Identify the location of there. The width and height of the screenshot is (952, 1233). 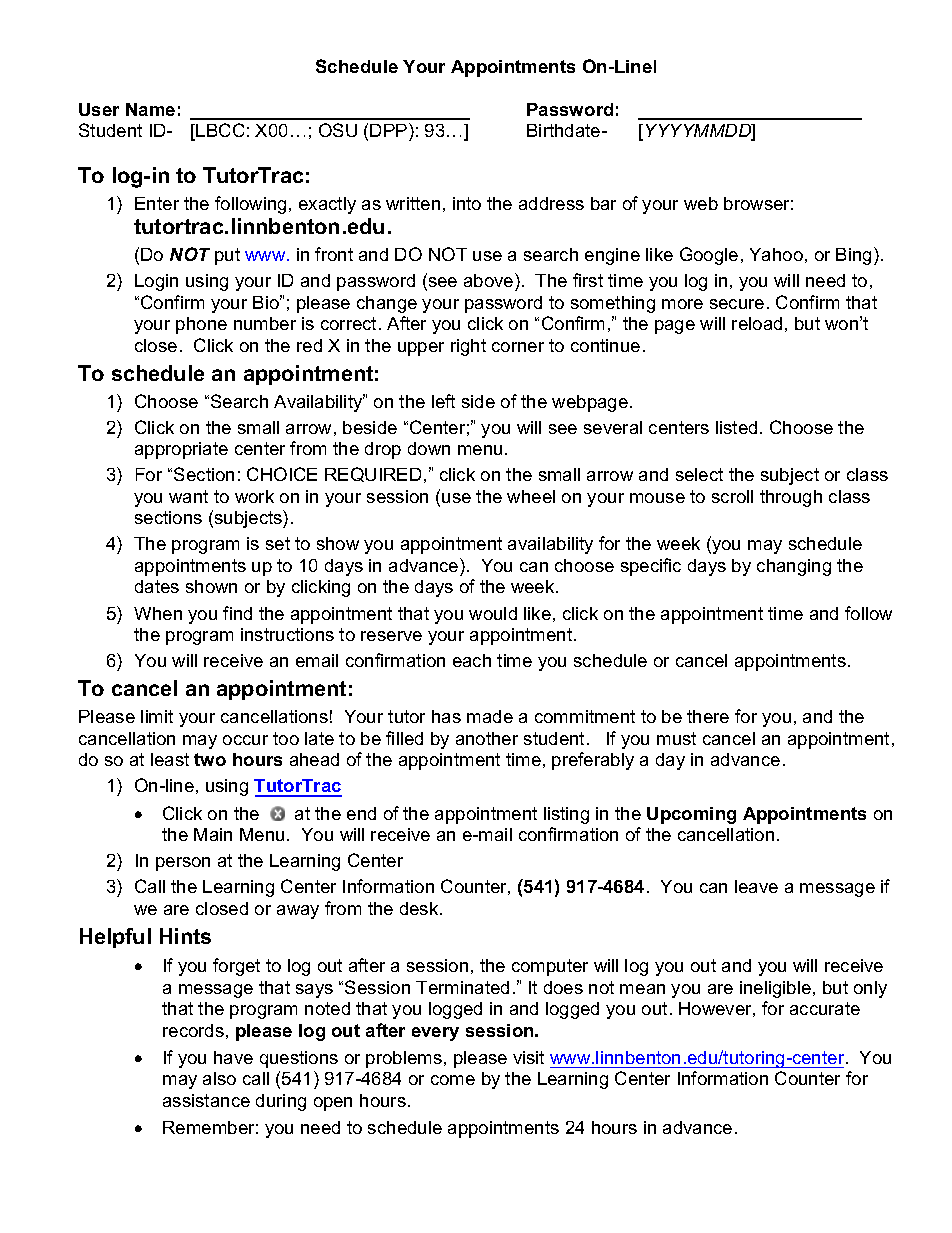
(708, 716).
